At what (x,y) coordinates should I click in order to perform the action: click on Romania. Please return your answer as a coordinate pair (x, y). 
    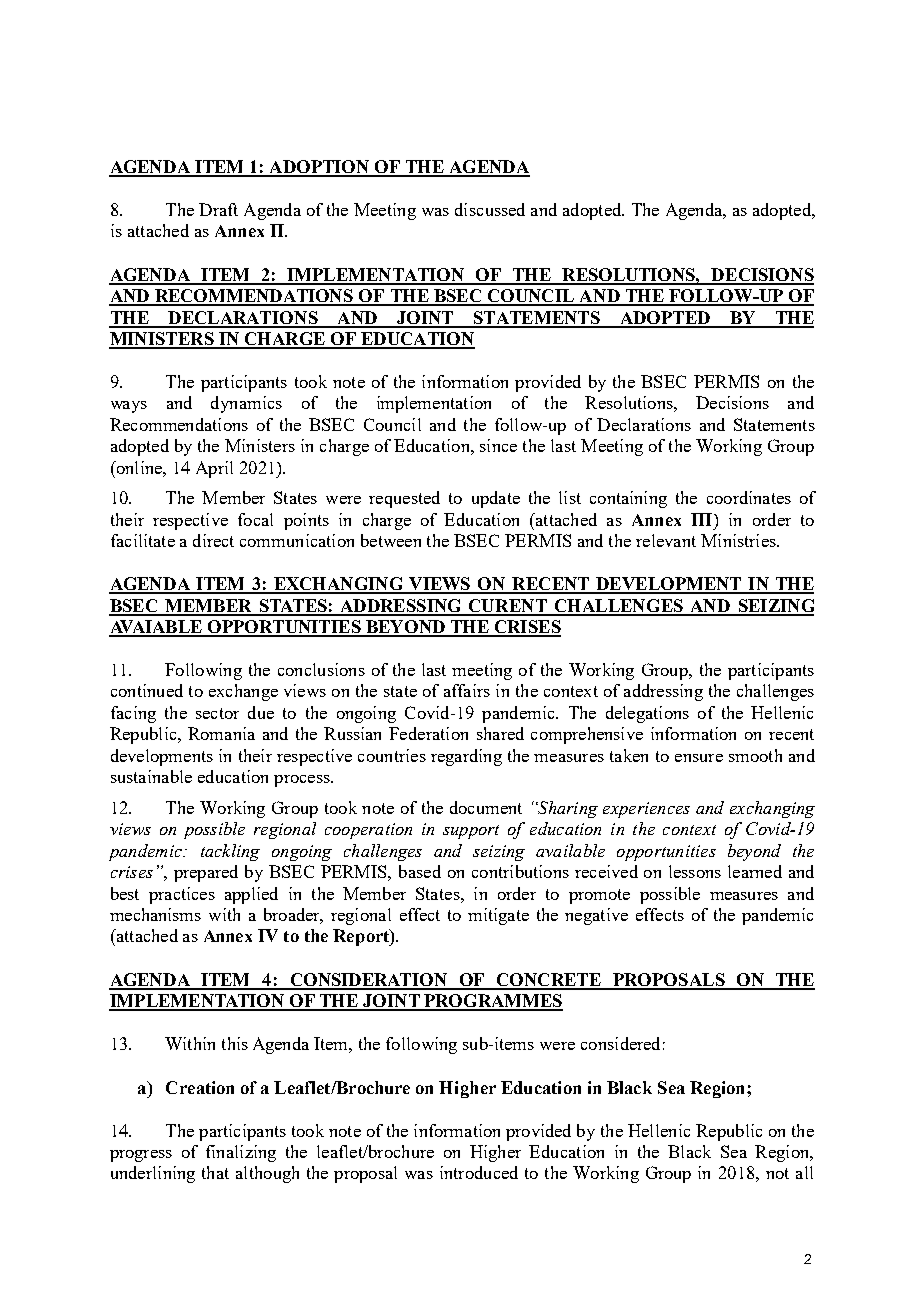
    Looking at the image, I should click on (221, 733).
